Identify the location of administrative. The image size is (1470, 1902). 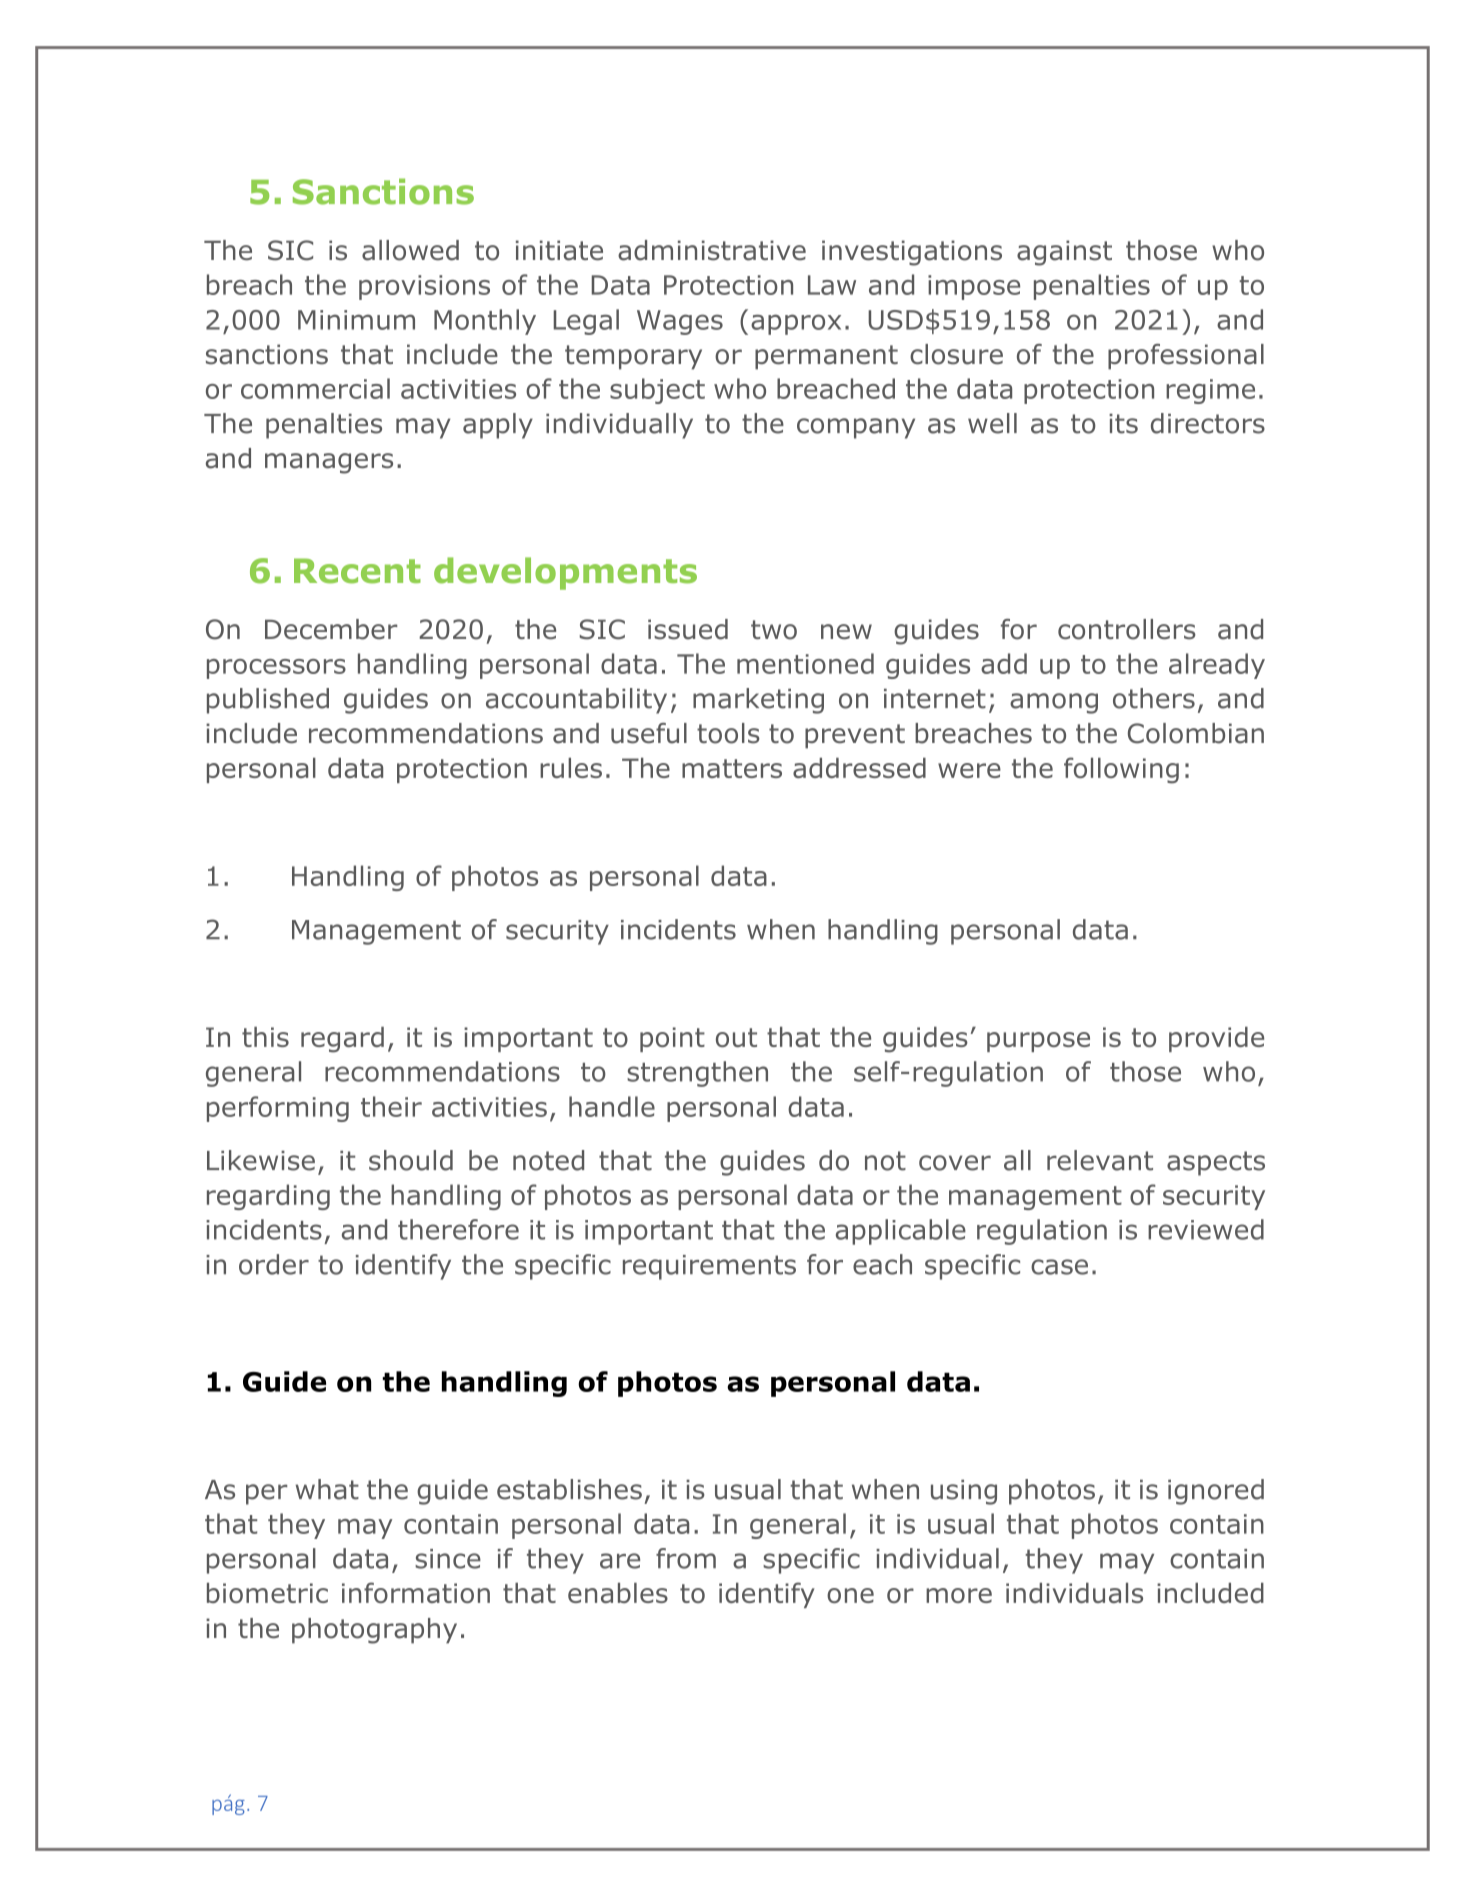
(712, 250).
